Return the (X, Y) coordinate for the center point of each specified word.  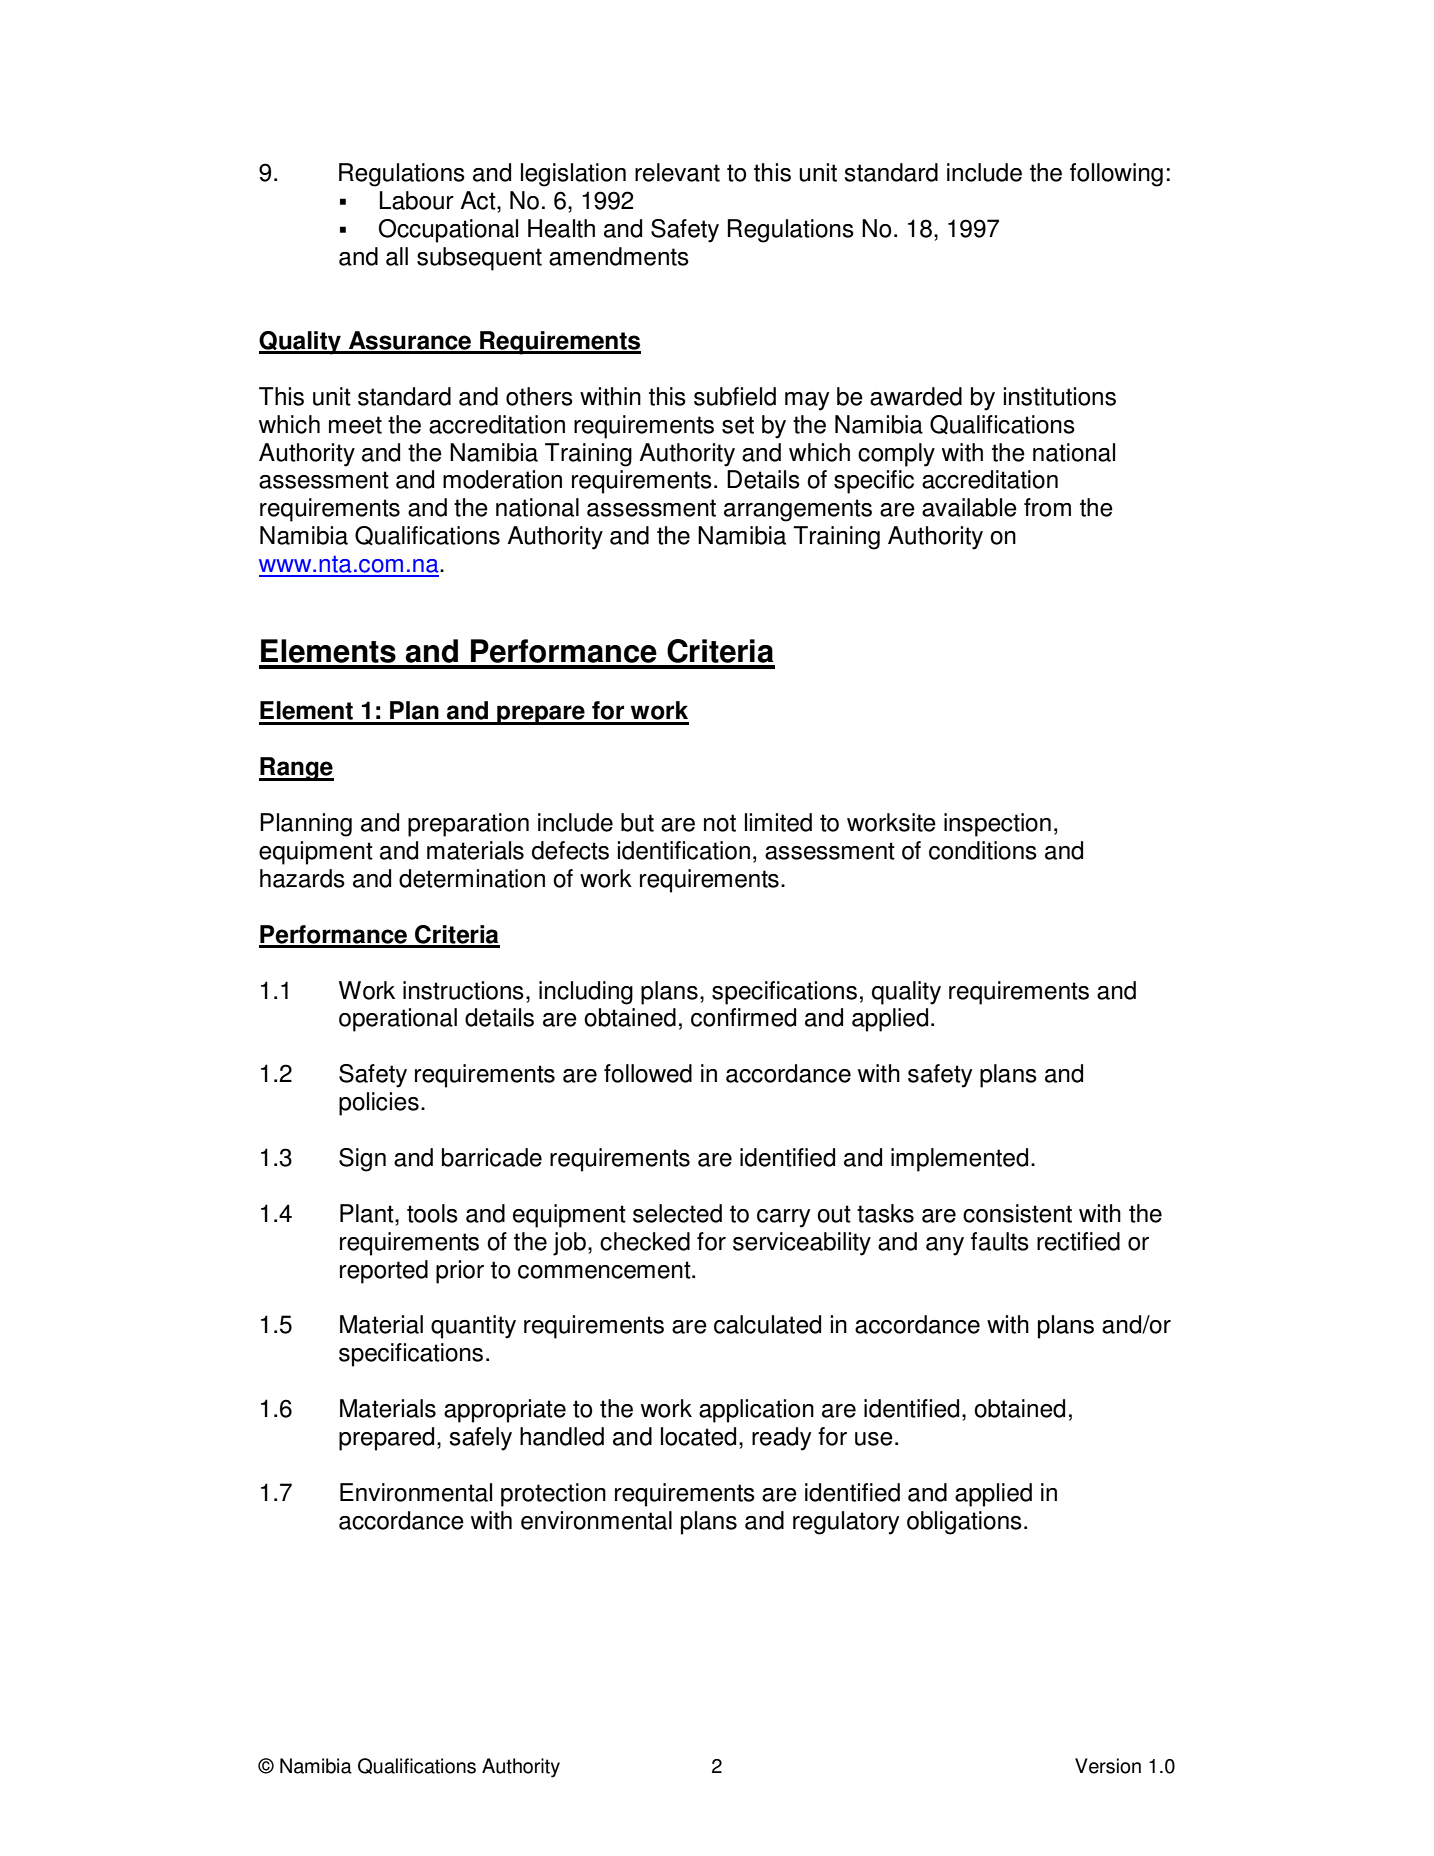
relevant (677, 172)
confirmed (743, 1017)
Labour (417, 200)
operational (398, 1020)
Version (1108, 1766)
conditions (983, 850)
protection (553, 1495)
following (1116, 175)
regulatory (846, 1523)
